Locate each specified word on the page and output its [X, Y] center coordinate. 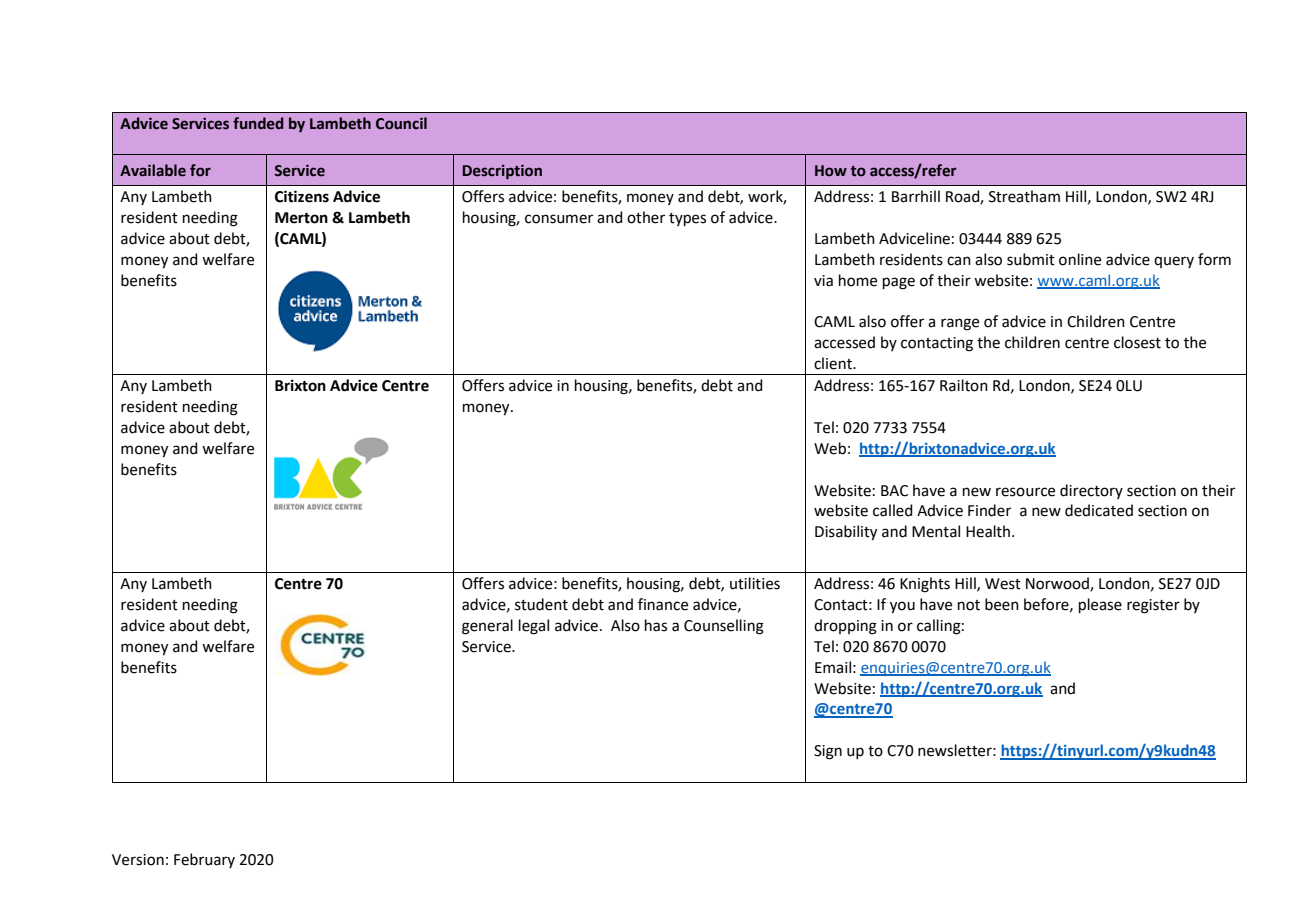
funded [258, 123]
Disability [846, 533]
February [204, 860]
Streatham [1024, 196]
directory [1091, 491]
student [541, 604]
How [831, 171]
